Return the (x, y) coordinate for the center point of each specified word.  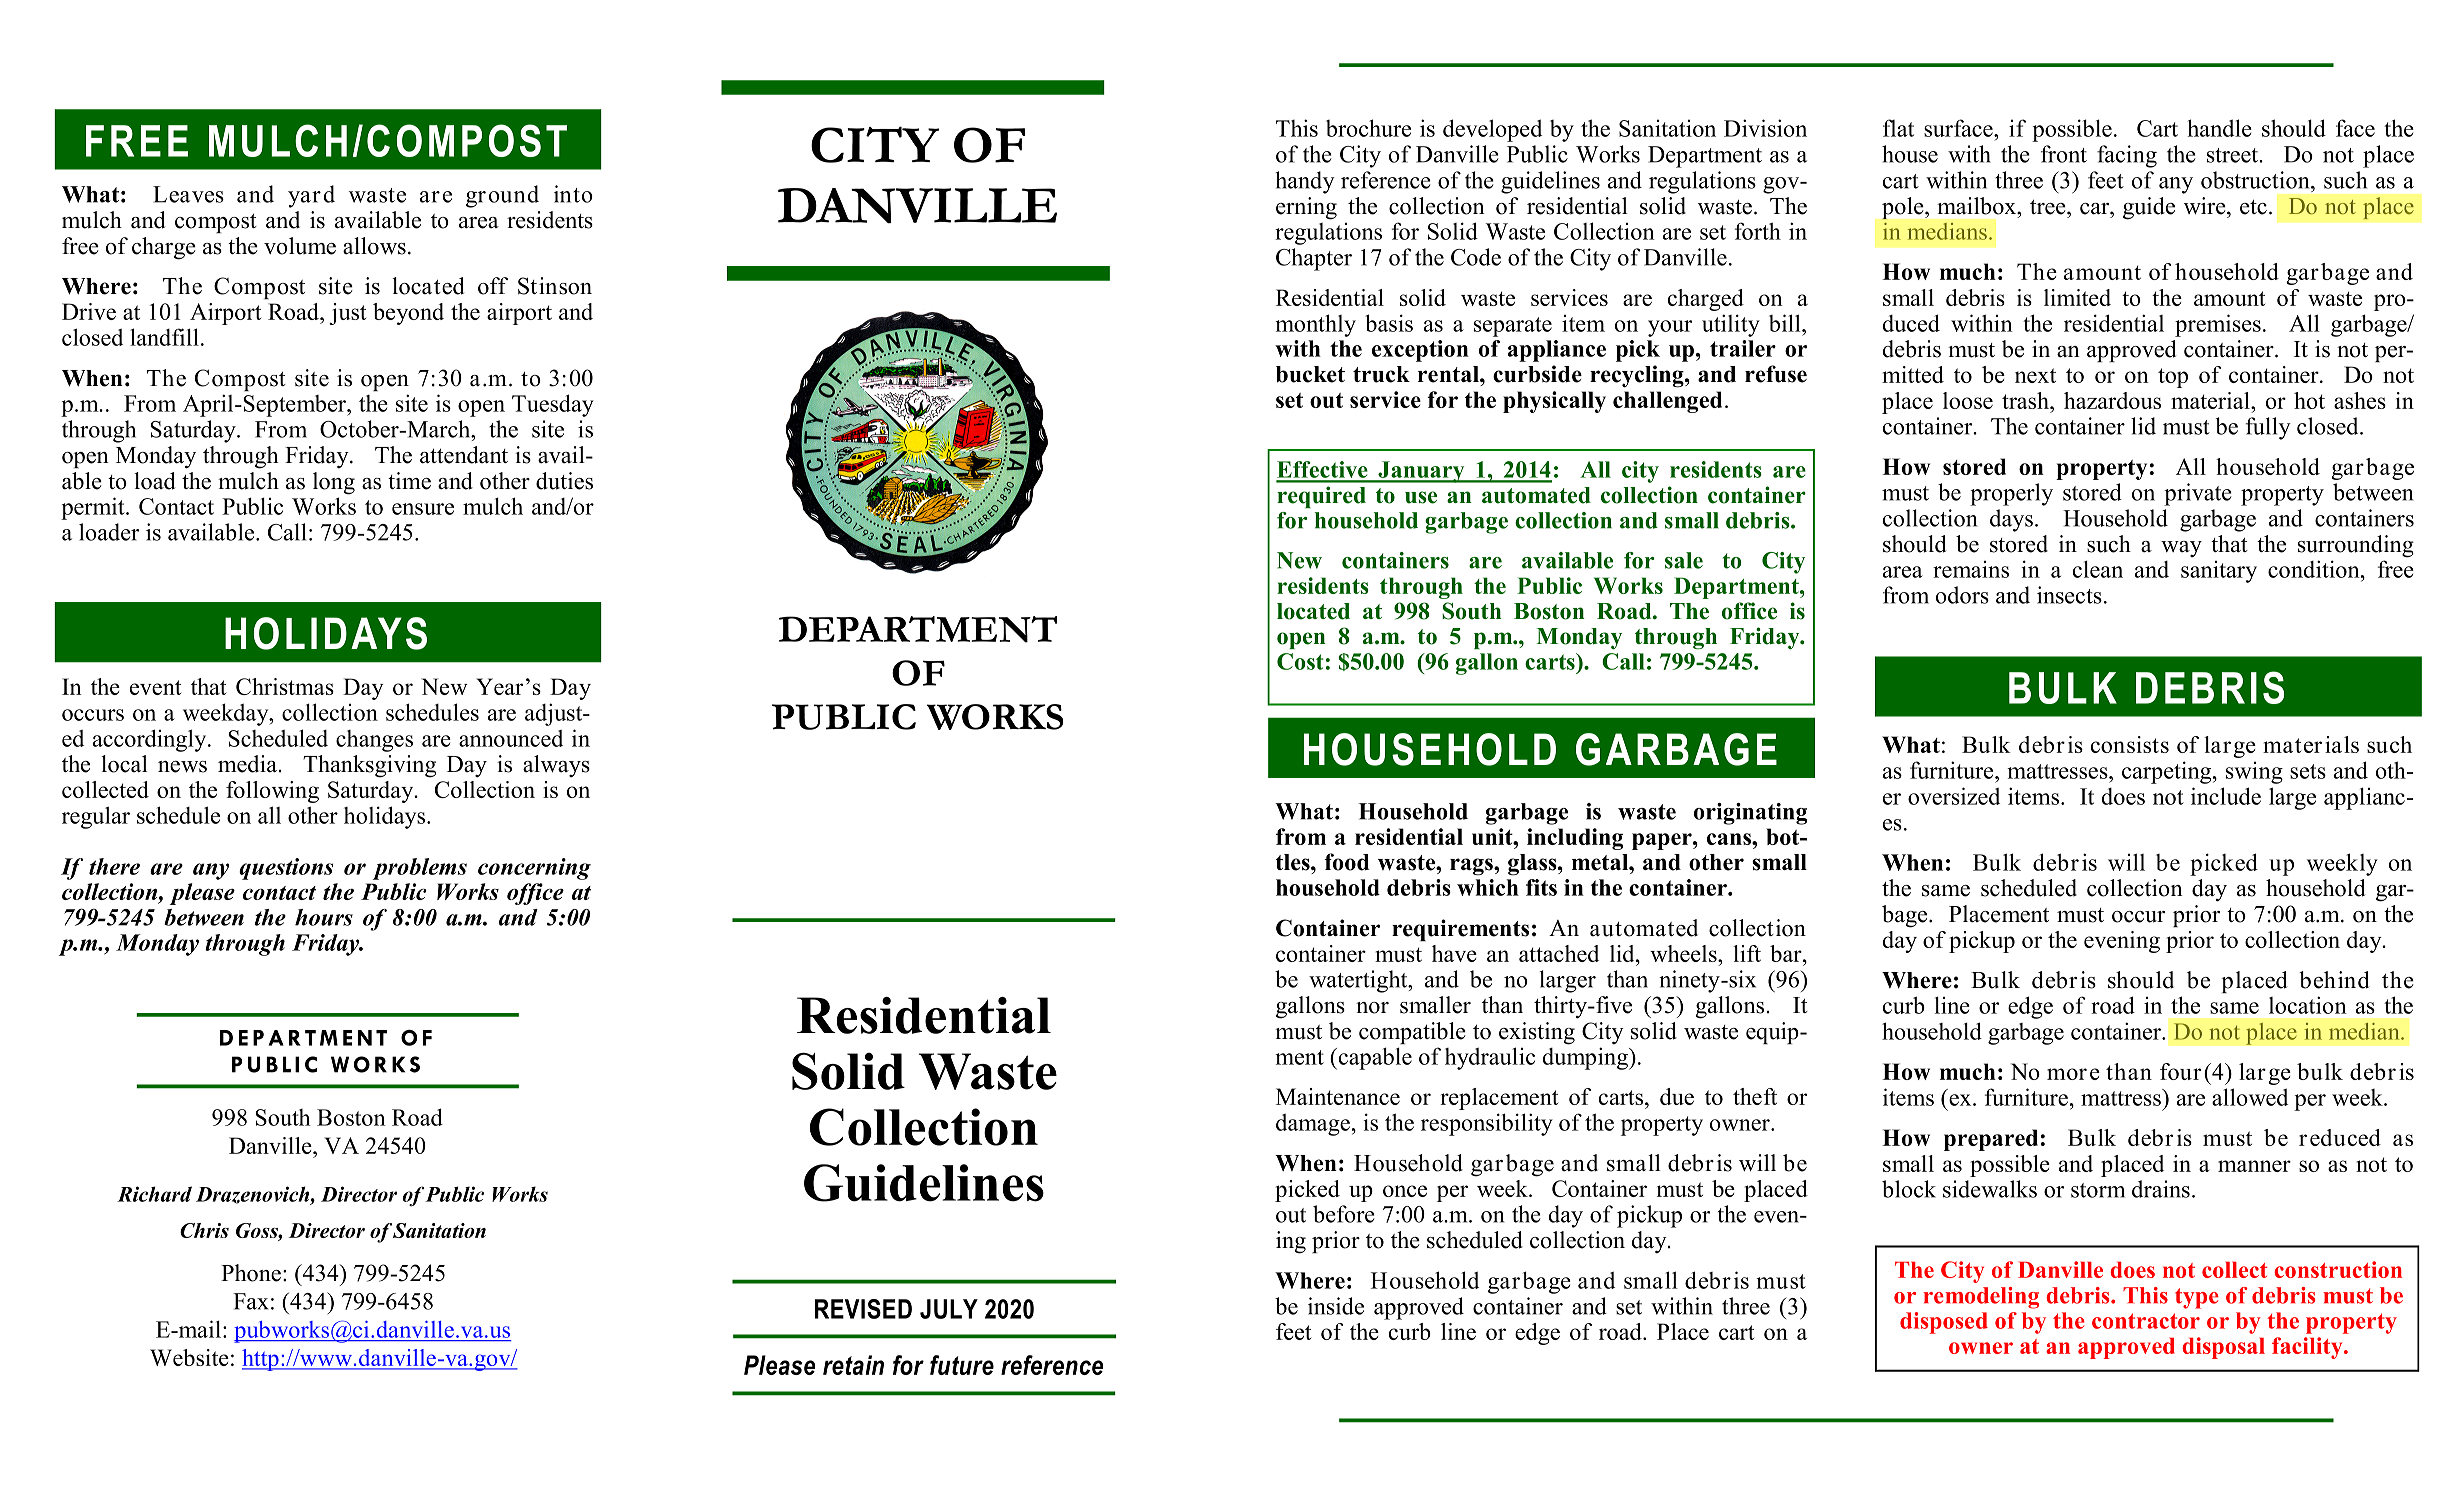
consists (2130, 744)
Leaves (188, 194)
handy (1305, 182)
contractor (2146, 1321)
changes (374, 741)
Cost (1300, 661)
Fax (251, 1301)
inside (1336, 1306)
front (2064, 154)
